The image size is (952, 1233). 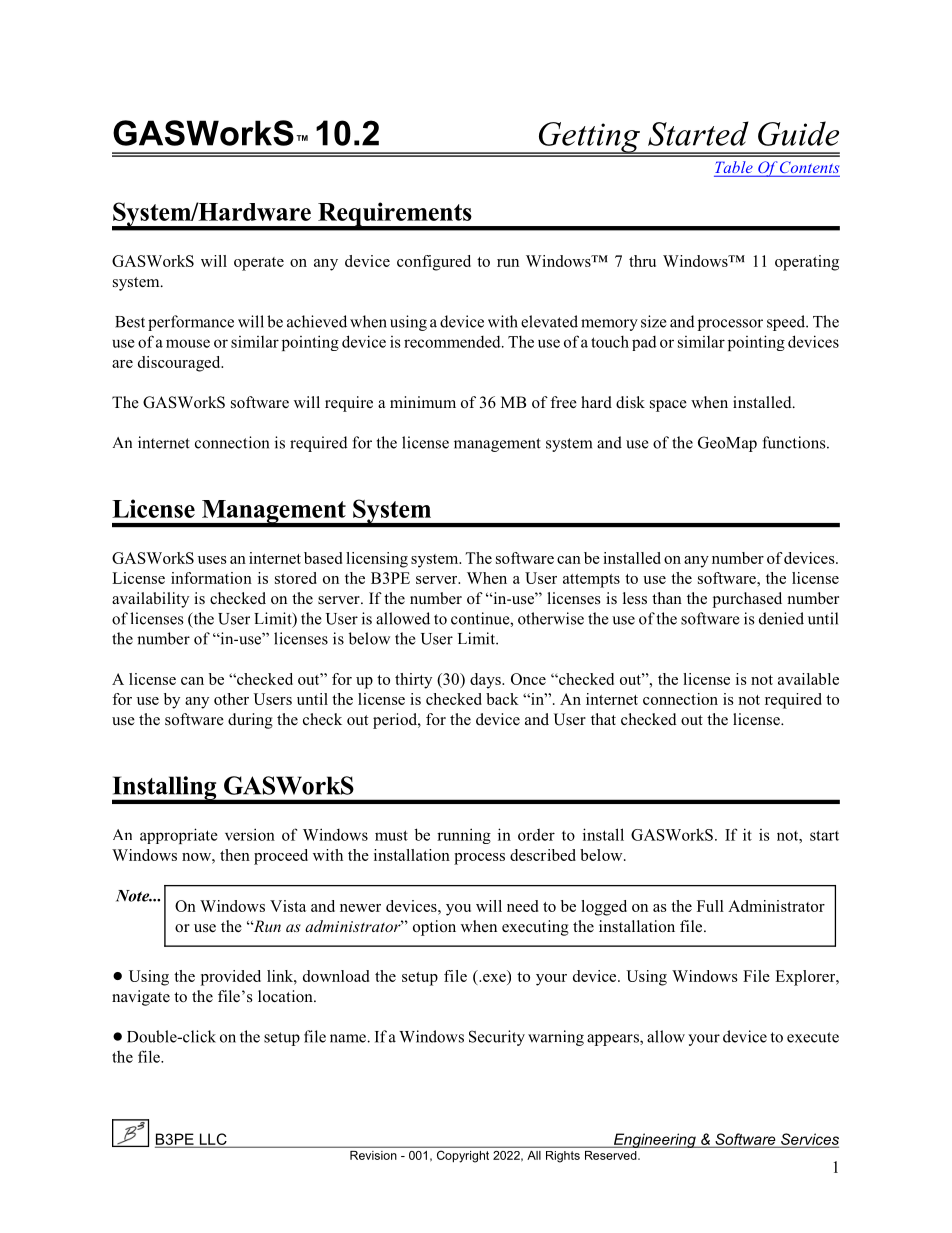 What do you see at coordinates (259, 264) in the screenshot?
I see `operate` at bounding box center [259, 264].
